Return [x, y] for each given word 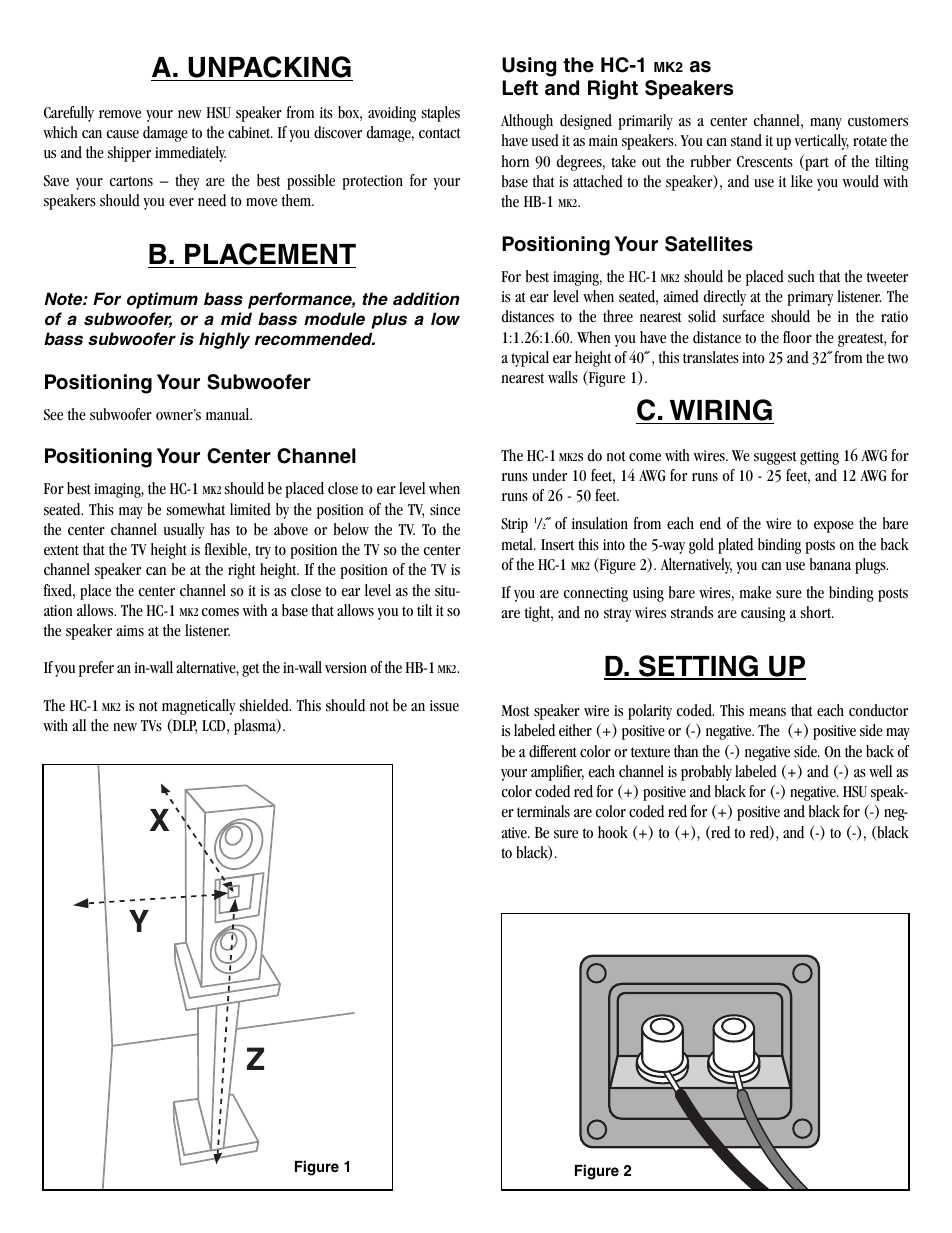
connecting [596, 594]
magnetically [198, 707]
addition [426, 298]
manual [229, 414]
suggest [775, 458]
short [817, 612]
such [801, 276]
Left [520, 88]
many [826, 124]
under [549, 475]
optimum [162, 300]
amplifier [557, 773]
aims [130, 631]
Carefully [69, 114]
